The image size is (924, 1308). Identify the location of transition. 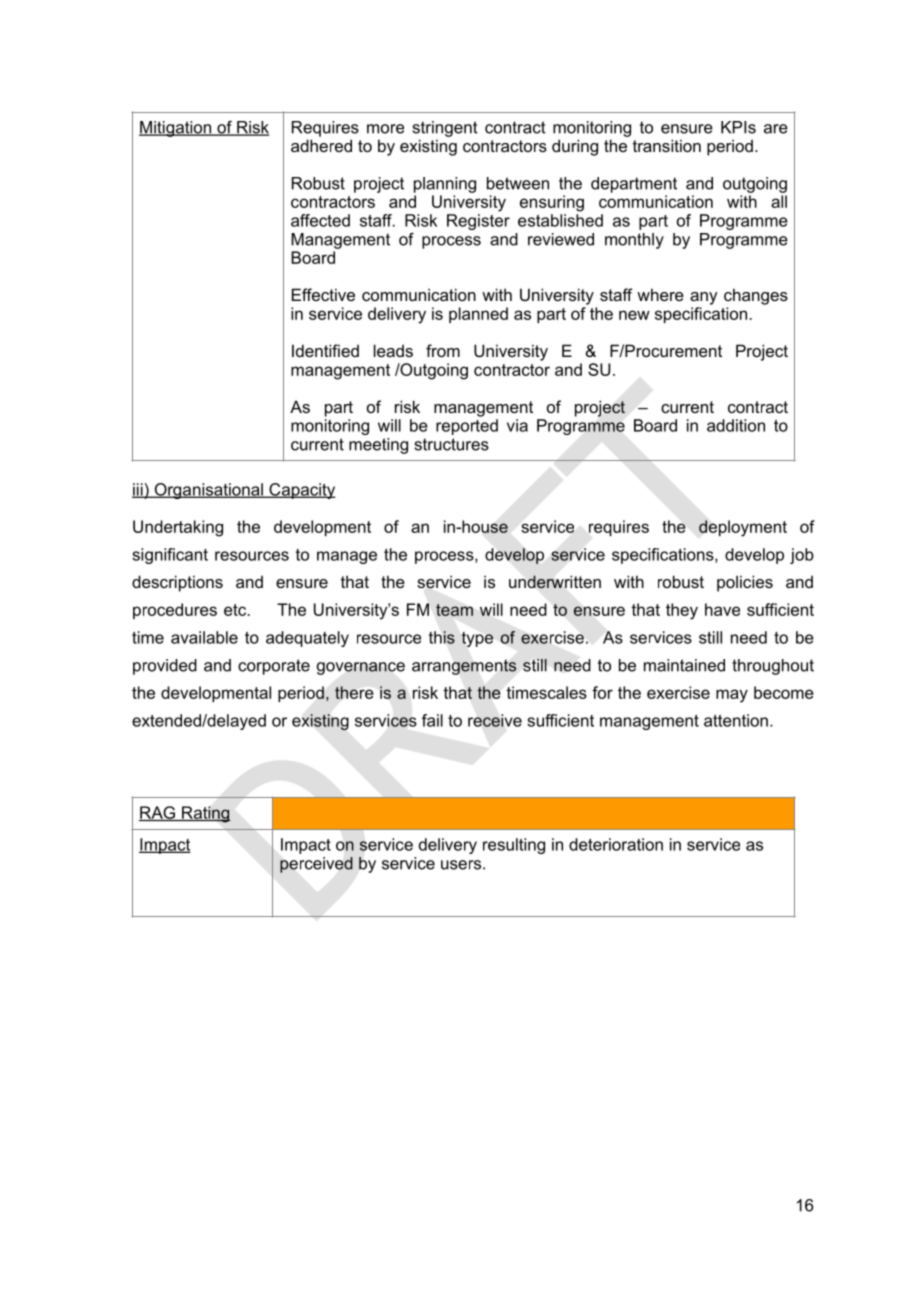
(667, 145).
